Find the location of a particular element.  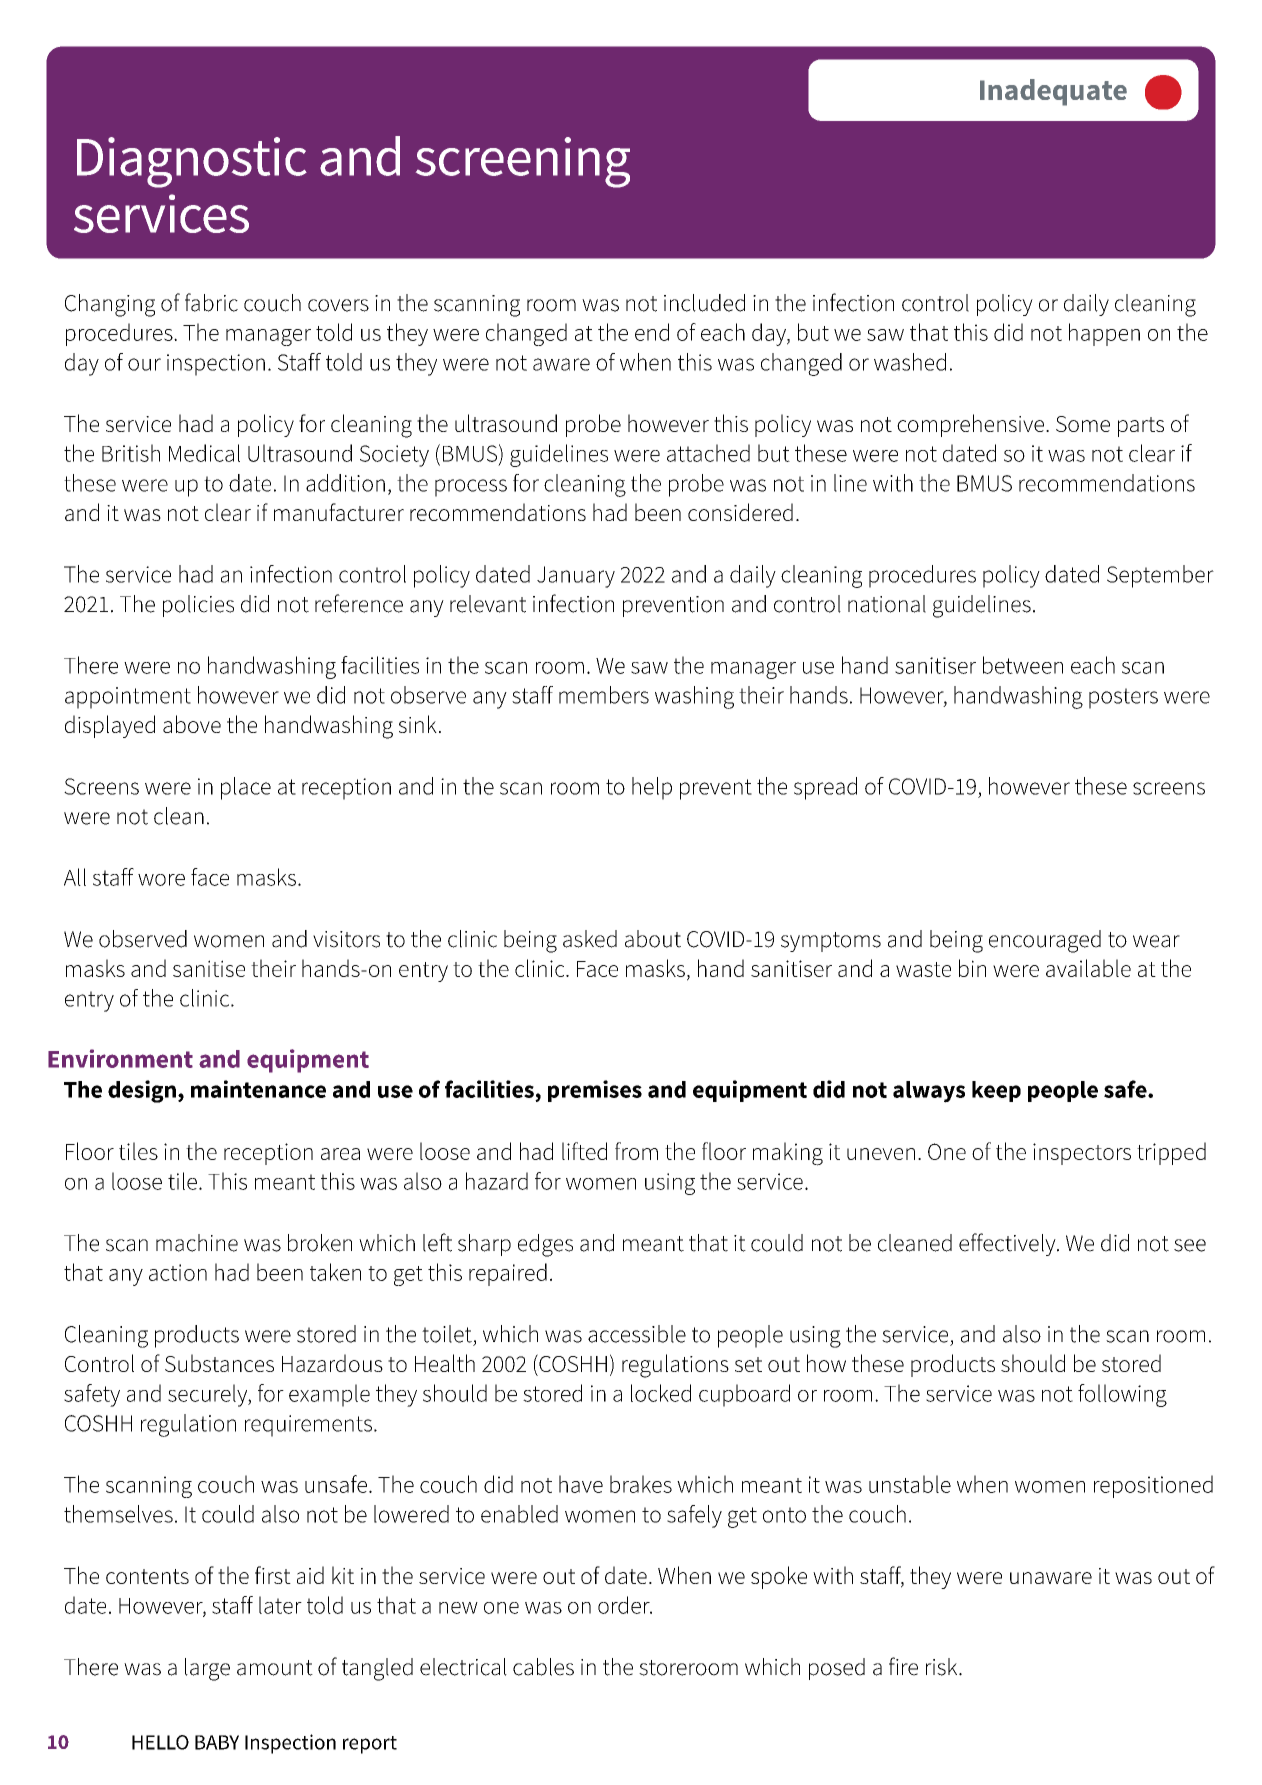

from is located at coordinates (636, 1151).
